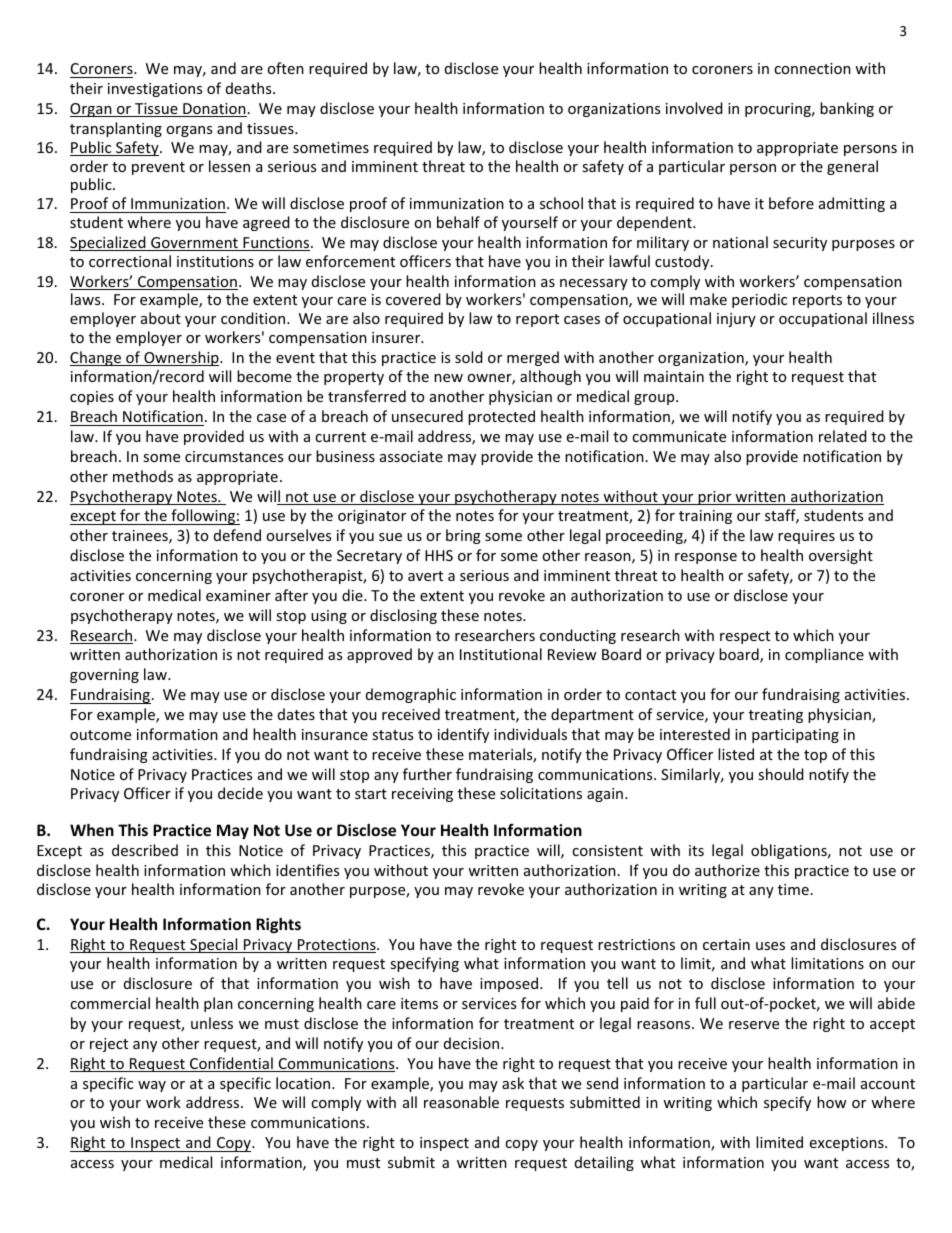  Describe the element at coordinates (561, 203) in the screenshot. I see `school` at that location.
